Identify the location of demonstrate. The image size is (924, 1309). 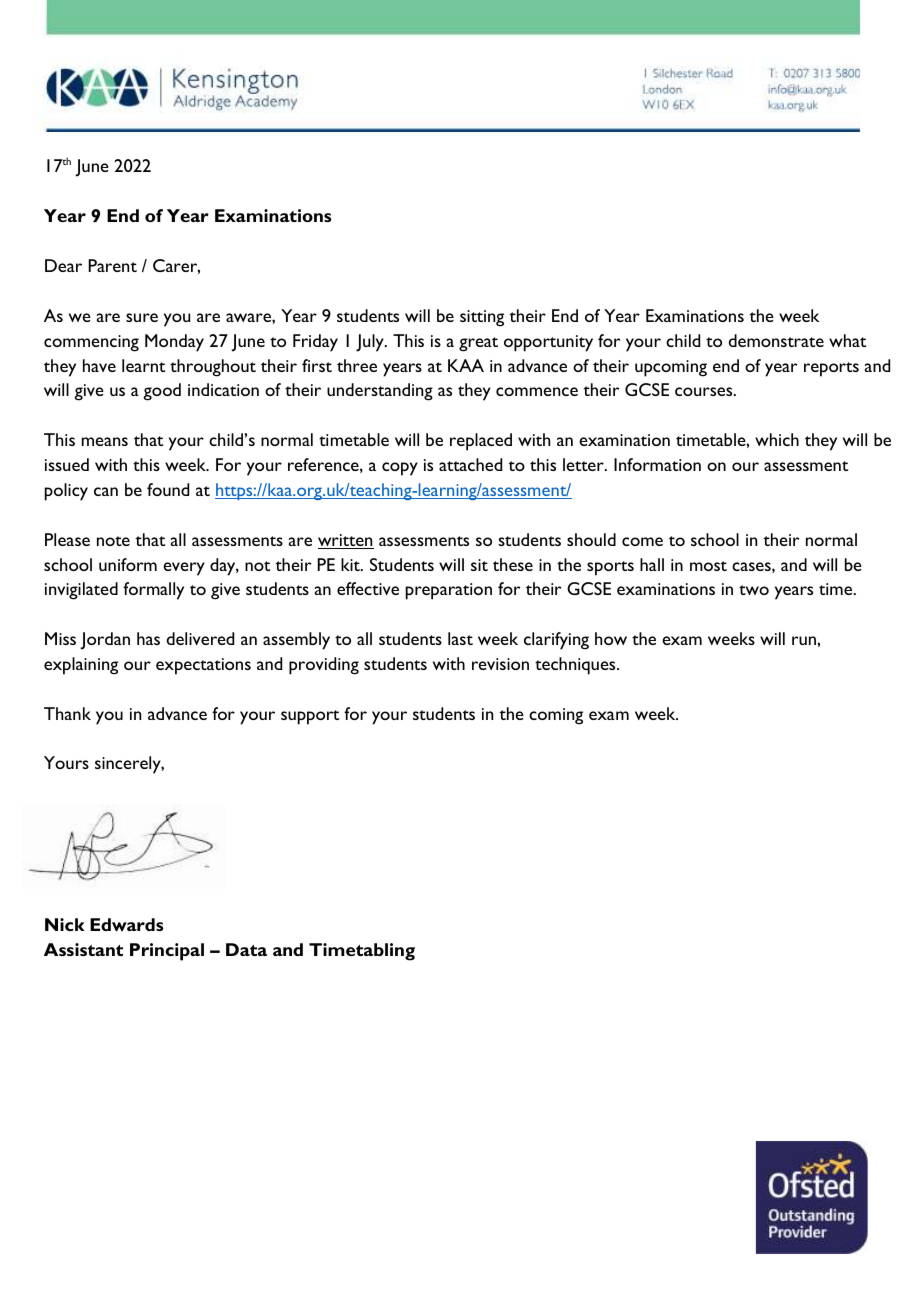
(776, 340).
